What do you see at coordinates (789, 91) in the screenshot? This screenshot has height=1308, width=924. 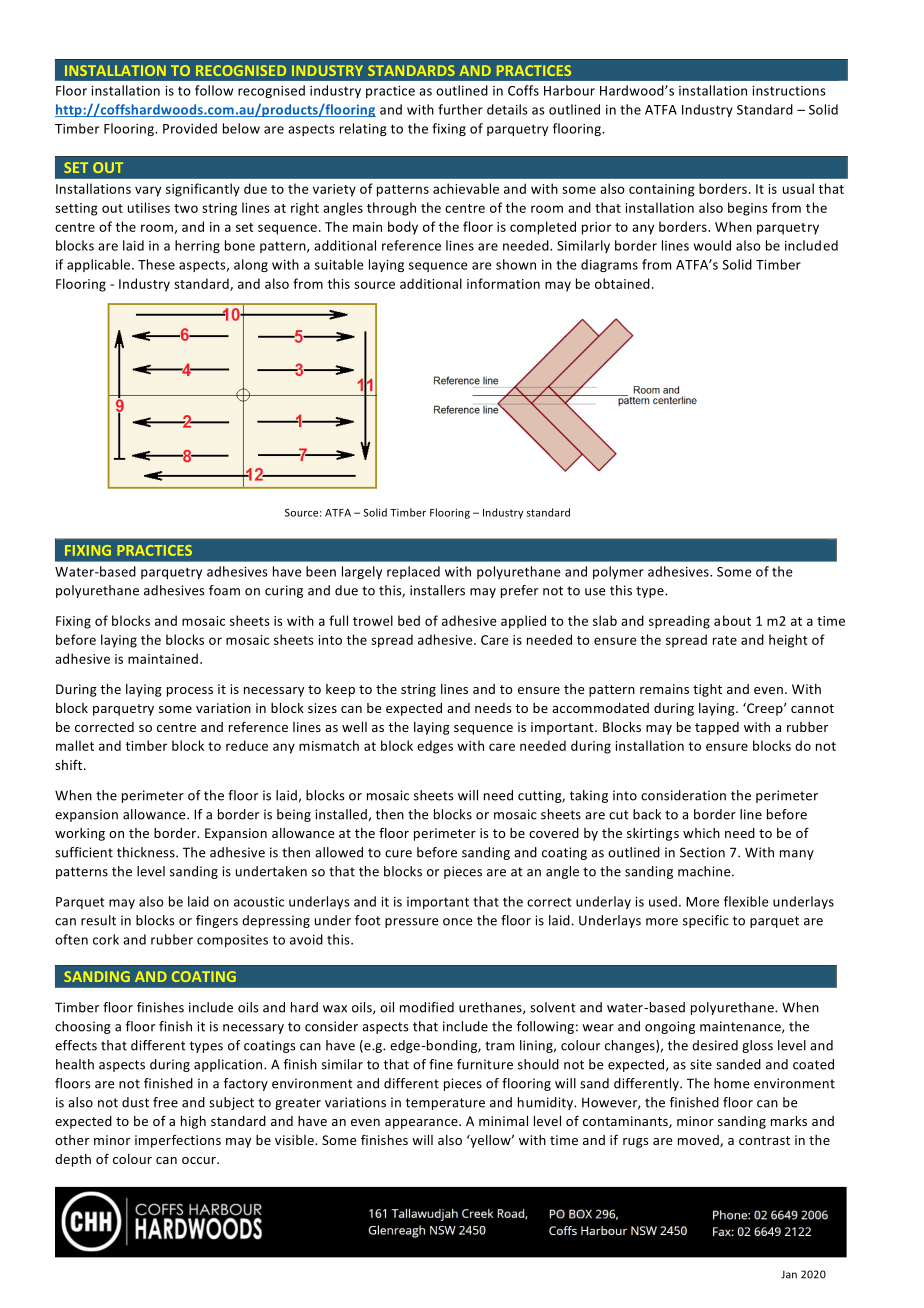 I see `instructions` at bounding box center [789, 91].
